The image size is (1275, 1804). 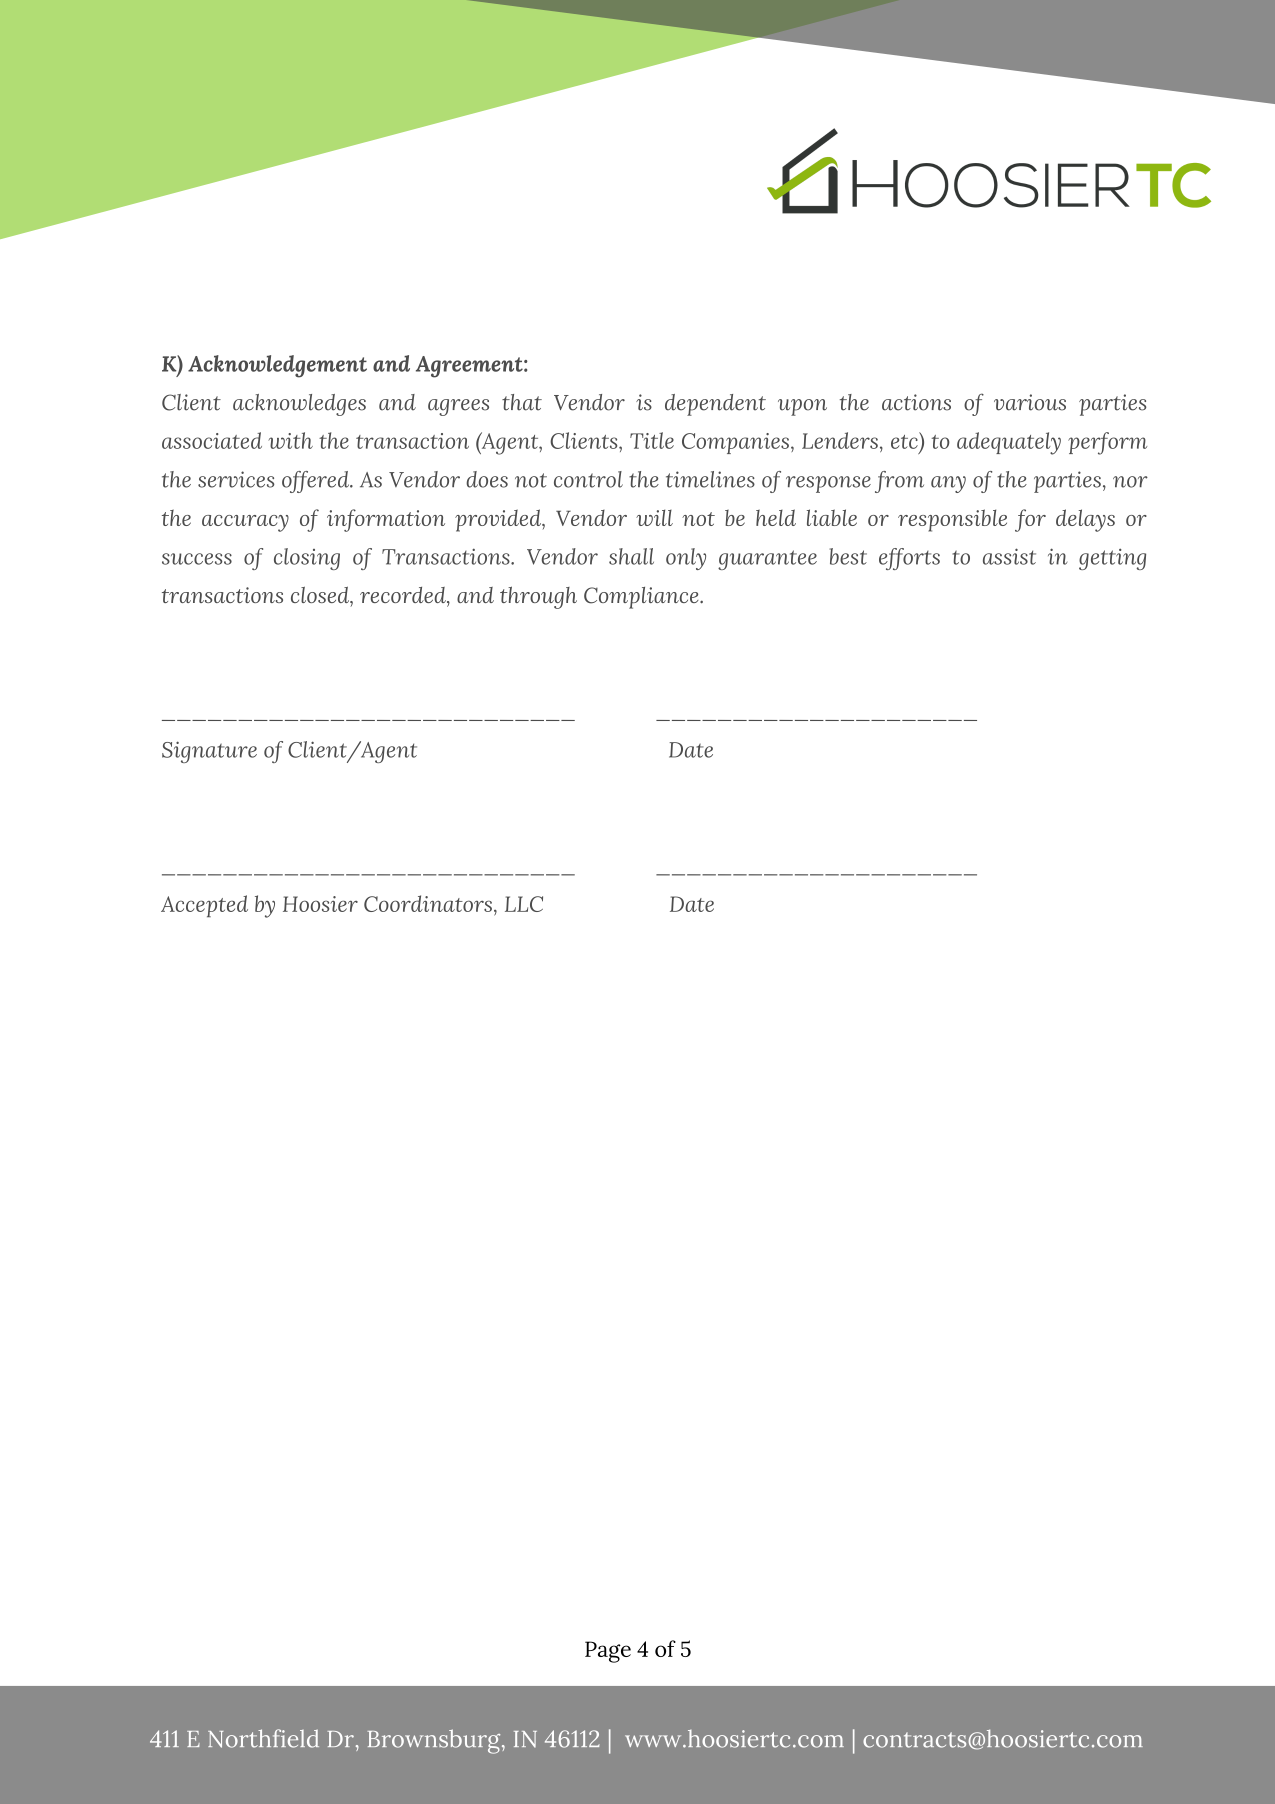 What do you see at coordinates (524, 904) in the screenshot?
I see `LLC` at bounding box center [524, 904].
